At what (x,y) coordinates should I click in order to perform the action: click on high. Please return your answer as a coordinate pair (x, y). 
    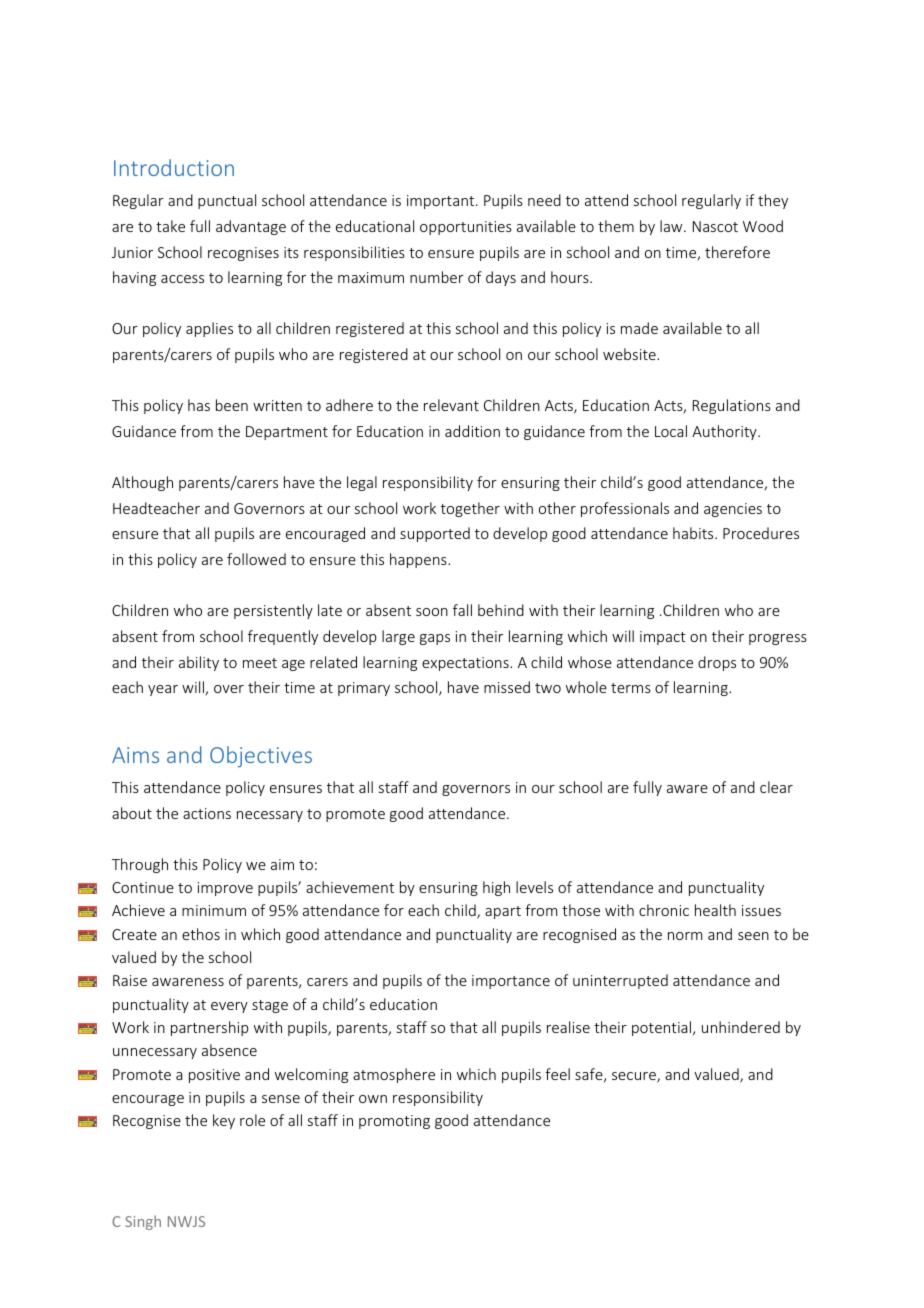
    Looking at the image, I should click on (496, 888).
